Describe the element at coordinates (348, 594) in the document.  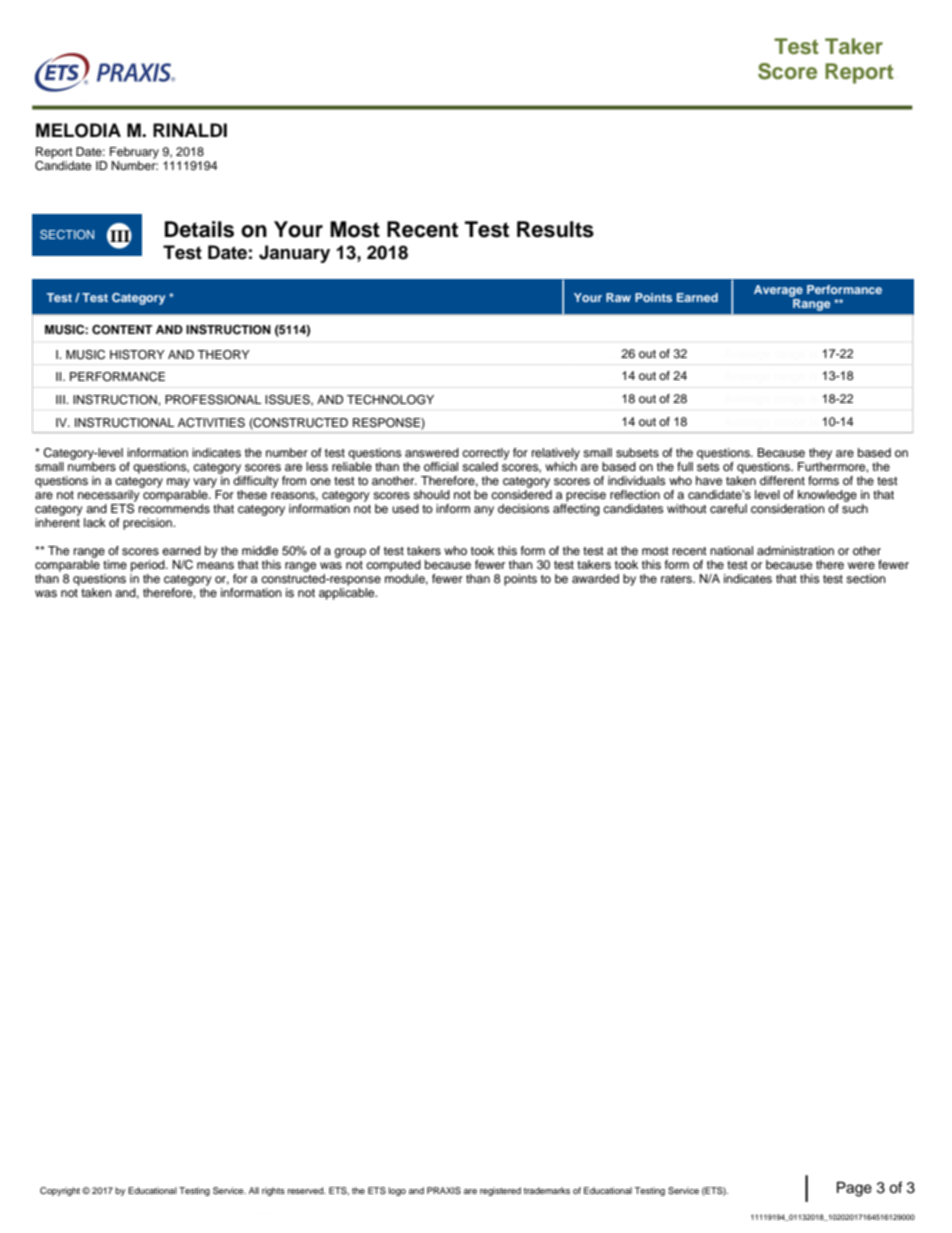
I see `applicable` at that location.
